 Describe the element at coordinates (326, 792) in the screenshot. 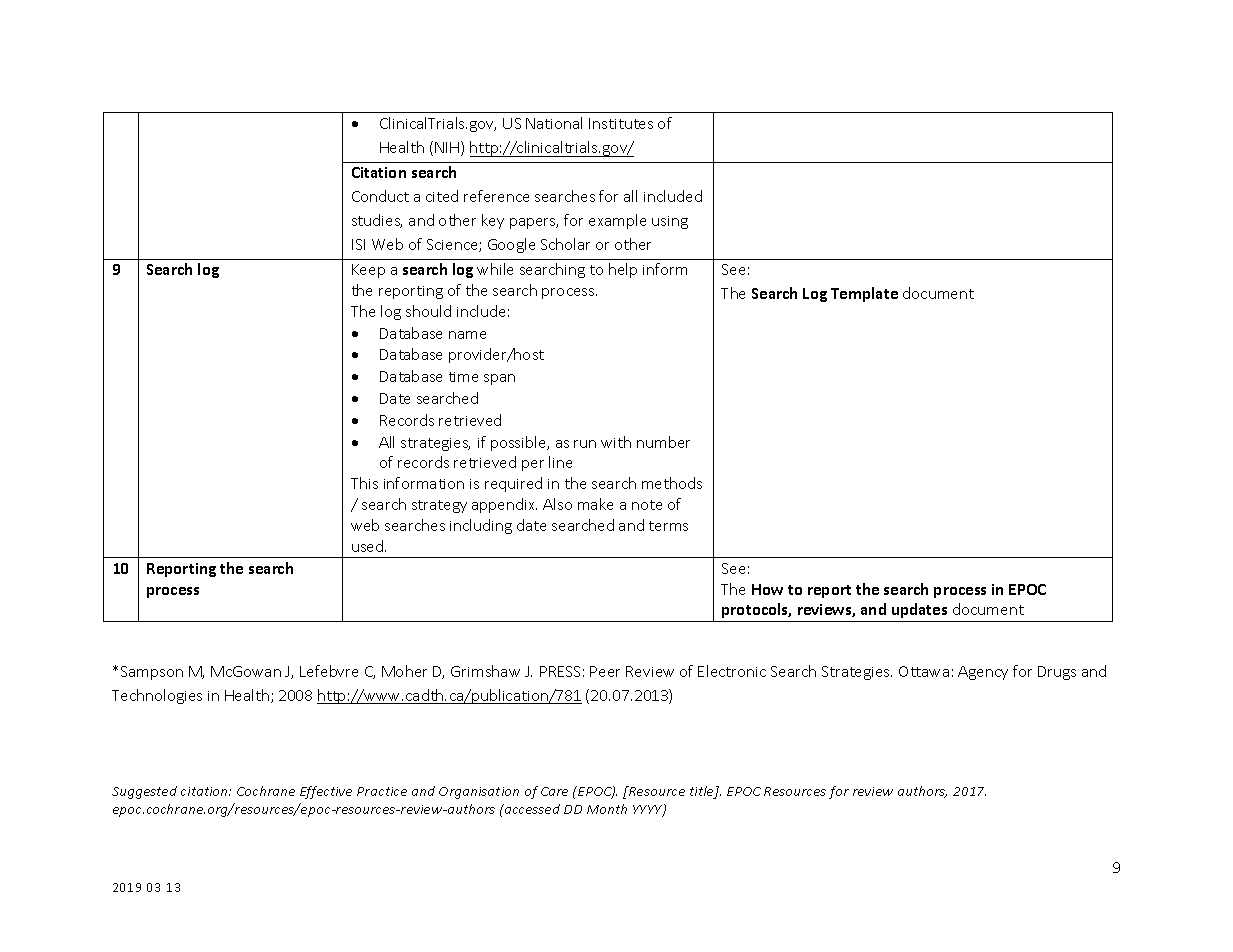

I see `Effective` at that location.
